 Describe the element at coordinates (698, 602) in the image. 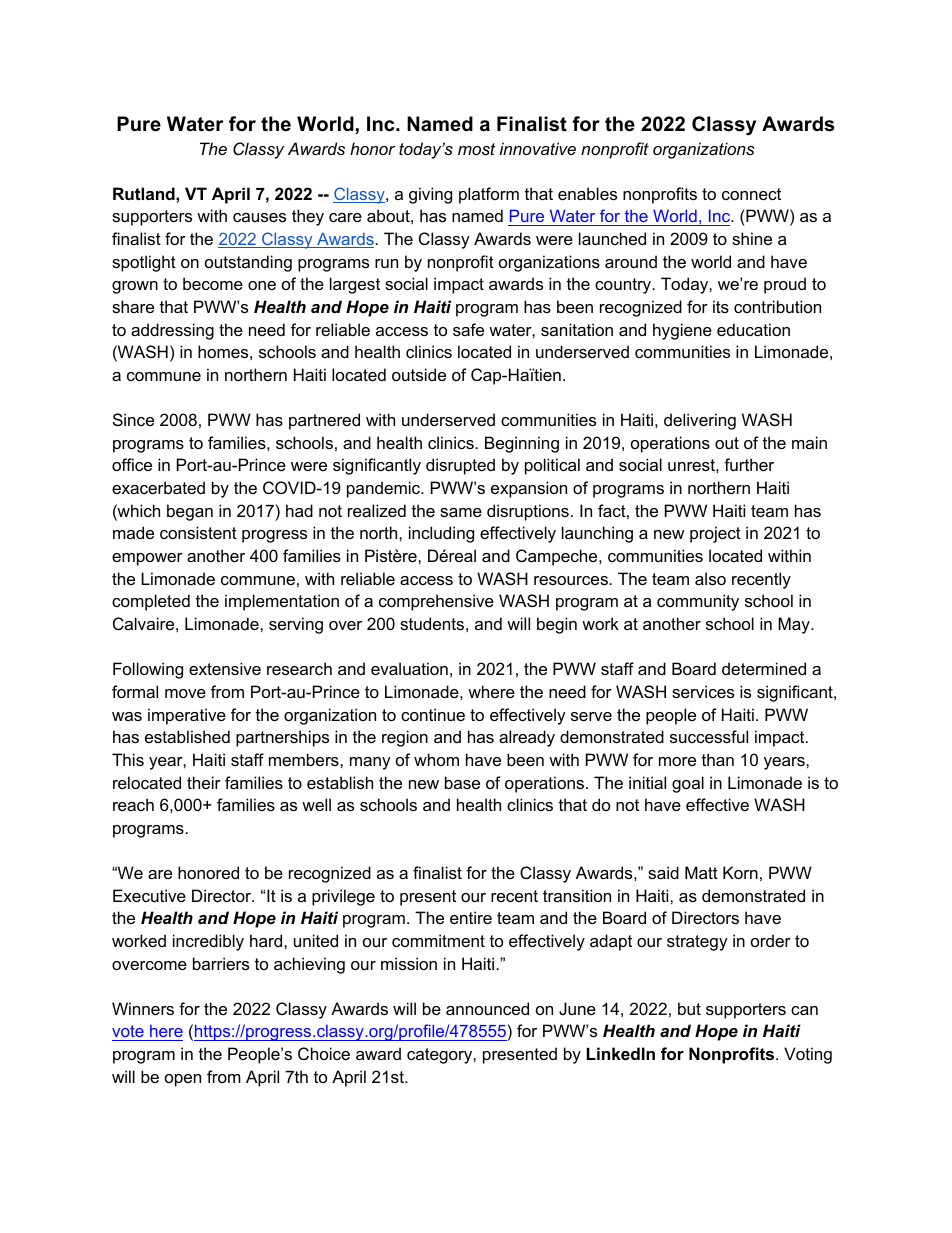

I see `community` at that location.
